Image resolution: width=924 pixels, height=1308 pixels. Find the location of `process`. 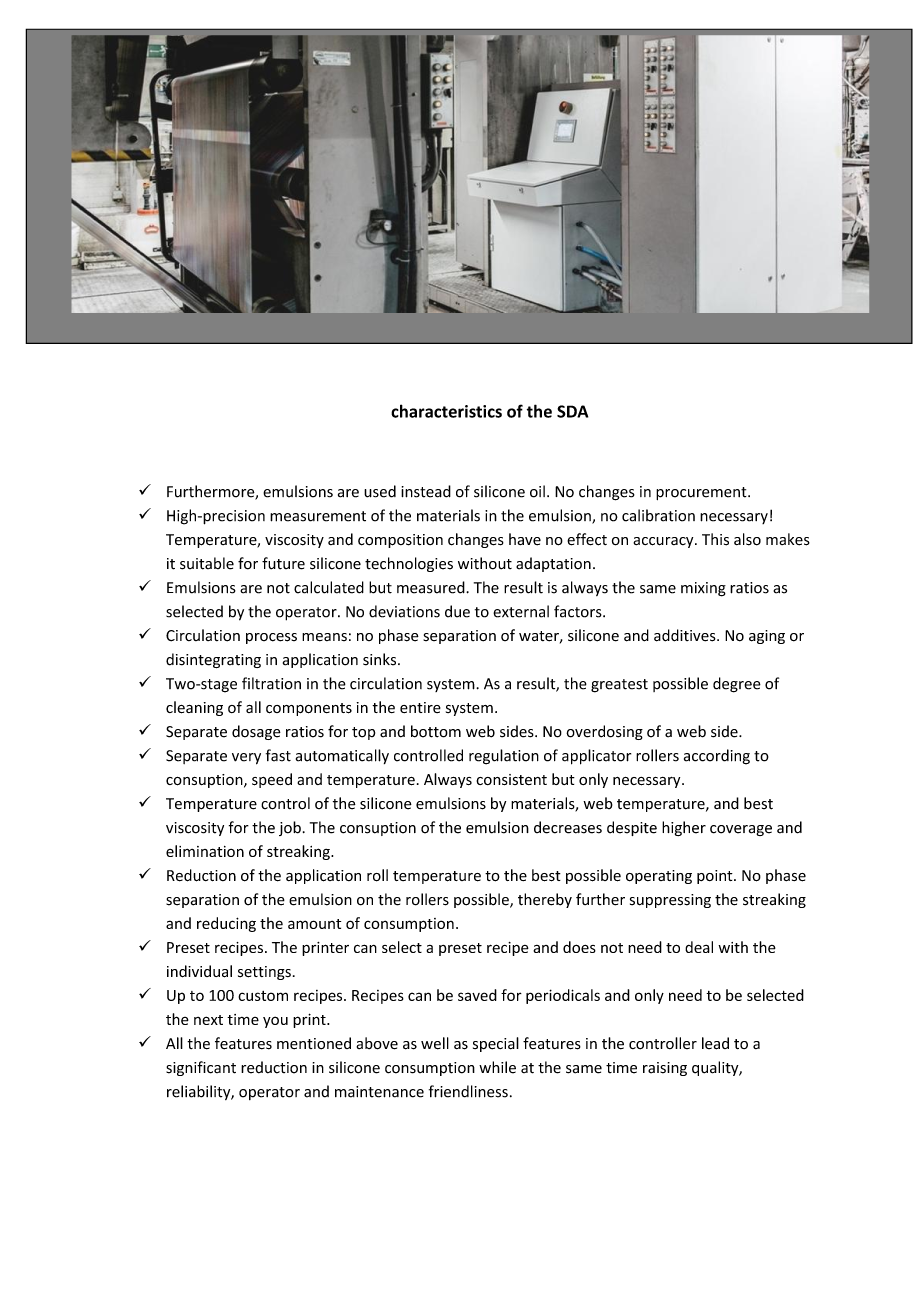

process is located at coordinates (271, 638).
